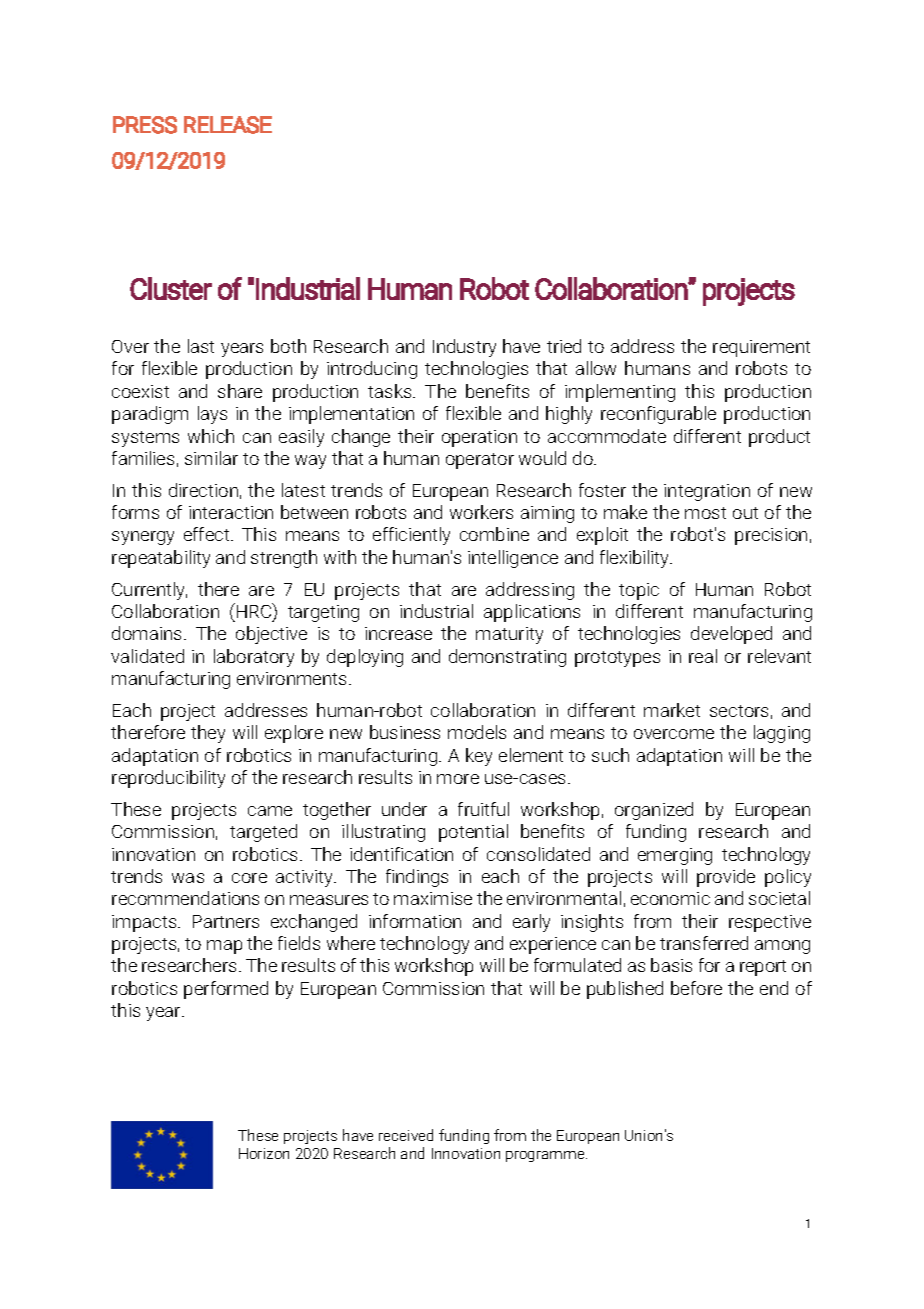 This screenshot has width=924, height=1309. I want to click on last, so click(201, 346).
